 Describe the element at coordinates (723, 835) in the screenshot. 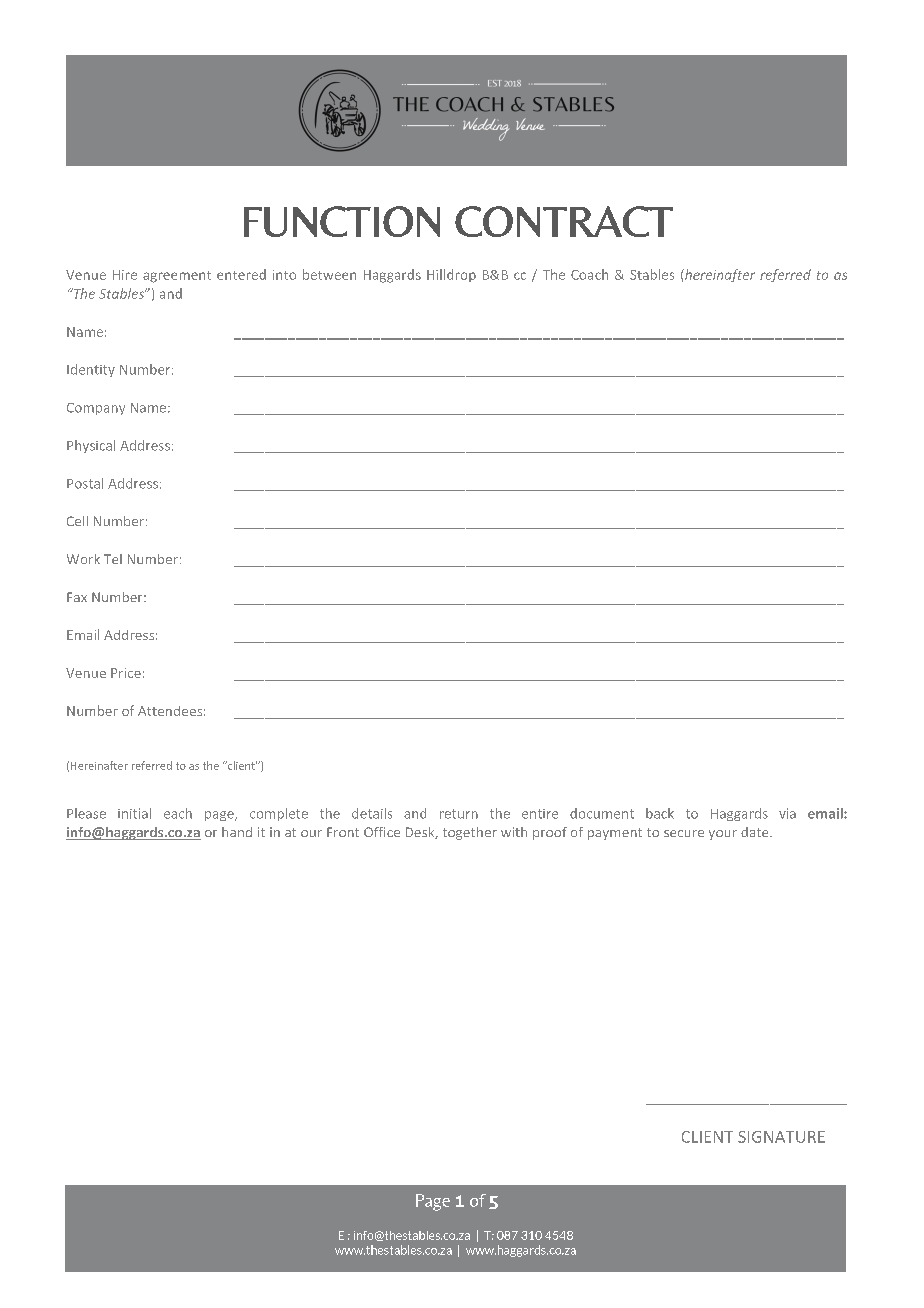

I see `your` at that location.
